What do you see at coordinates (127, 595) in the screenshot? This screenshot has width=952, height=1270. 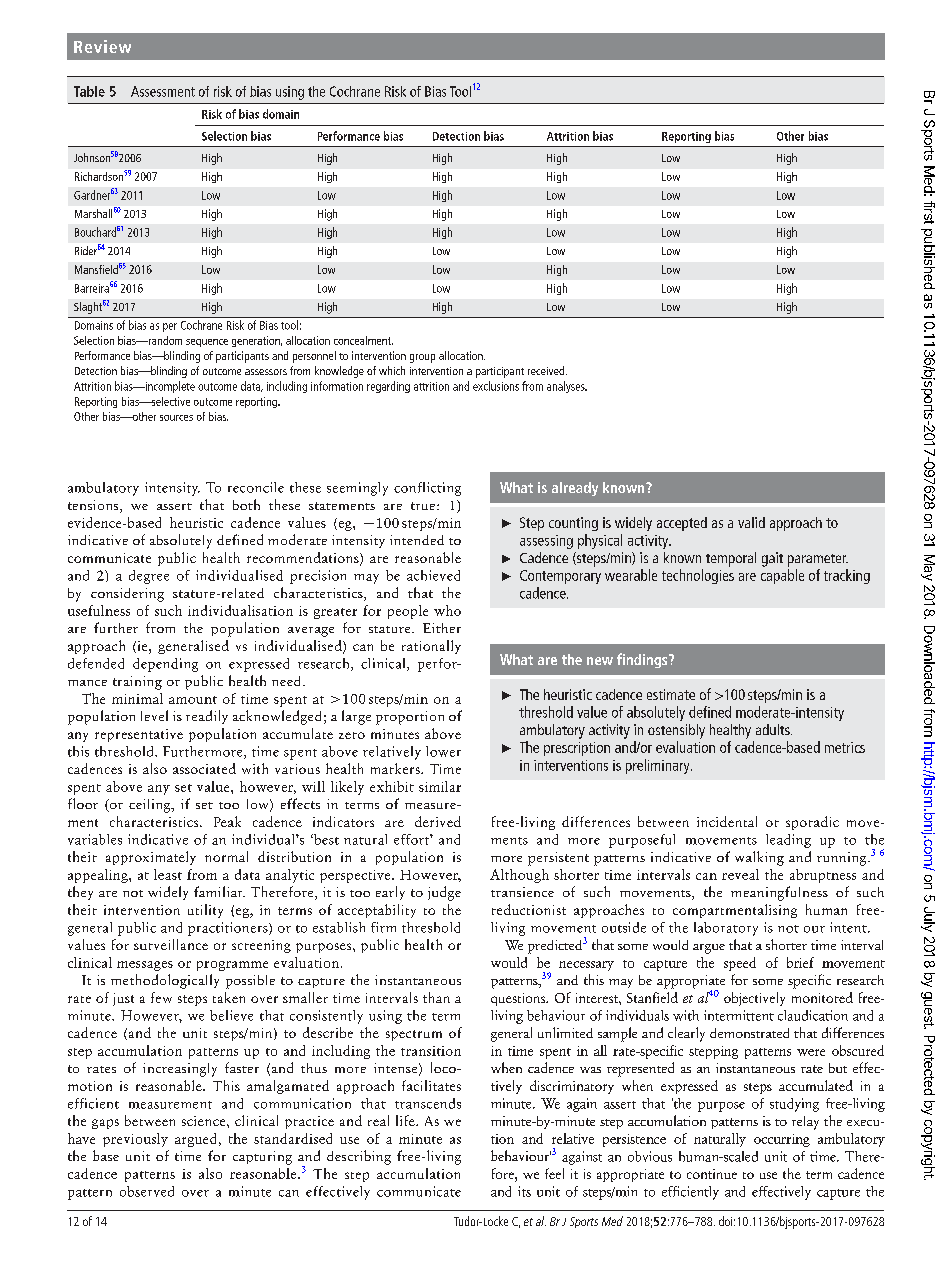 I see `considering` at bounding box center [127, 595].
